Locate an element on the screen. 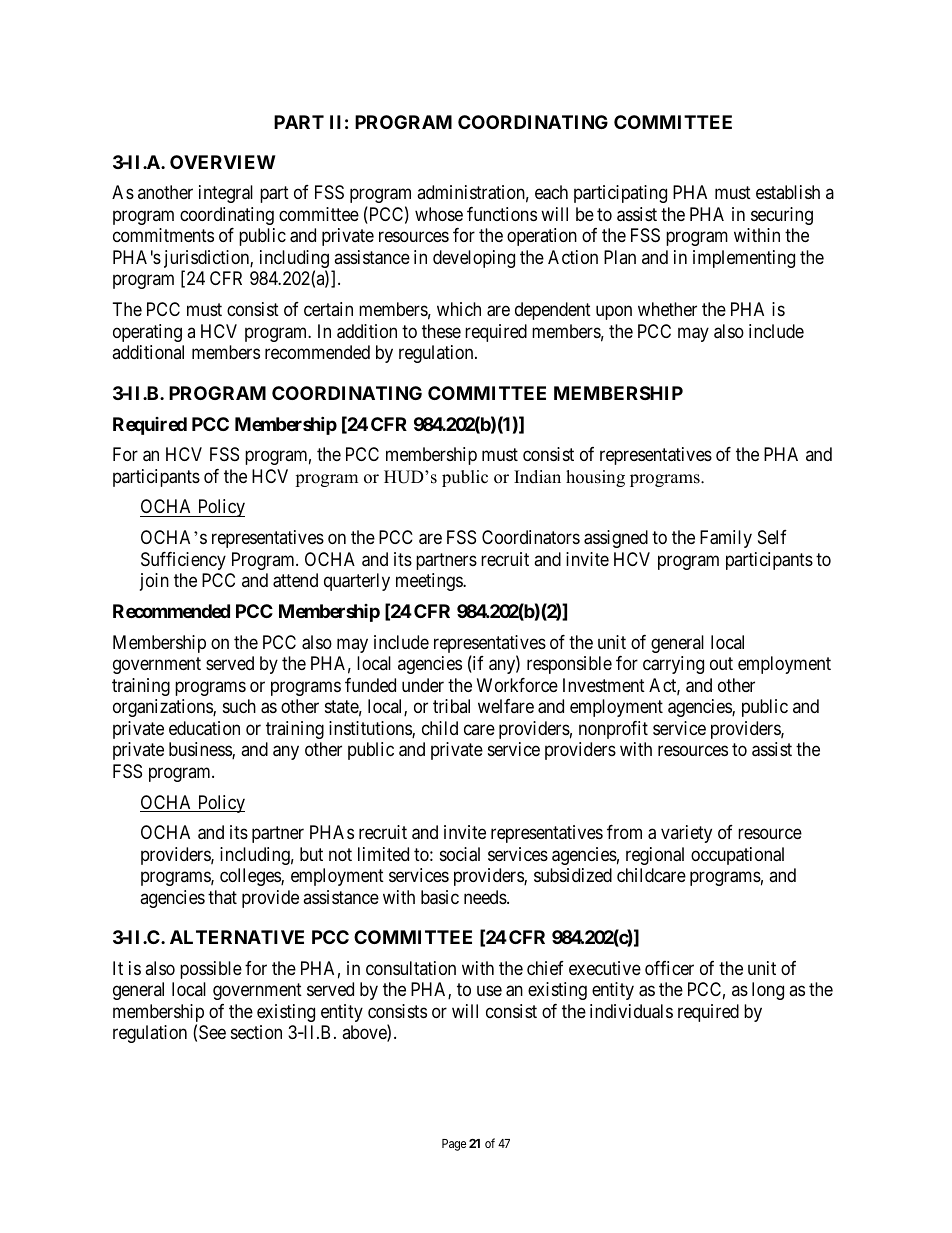  See is located at coordinates (212, 1032).
